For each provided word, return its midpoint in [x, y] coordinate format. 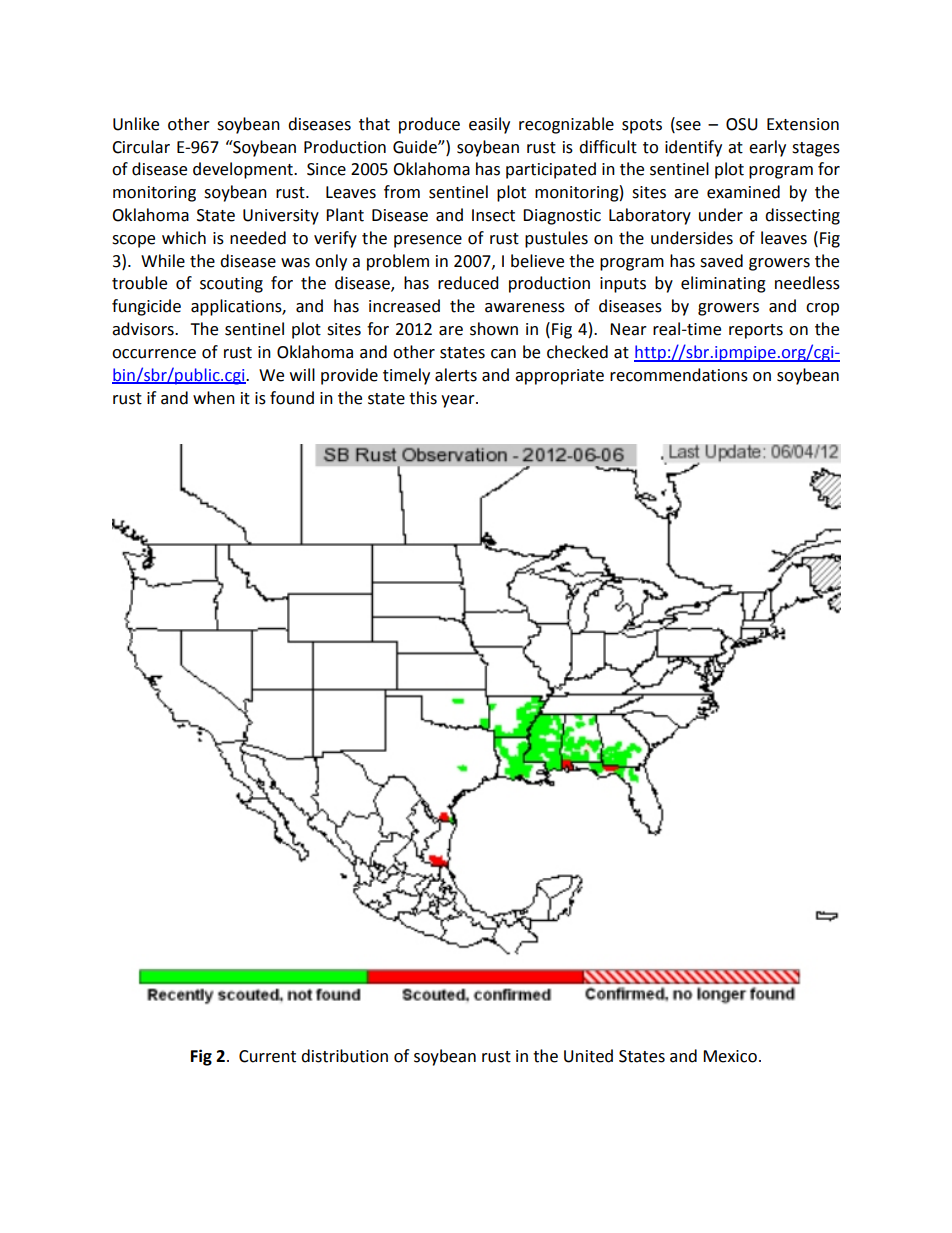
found [292, 398]
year [459, 401]
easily [489, 125]
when [214, 398]
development [244, 170]
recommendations [679, 375]
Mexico [730, 1056]
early [767, 148]
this [423, 398]
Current [267, 1056]
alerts [456, 375]
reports [756, 331]
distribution [344, 1056]
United [588, 1056]
